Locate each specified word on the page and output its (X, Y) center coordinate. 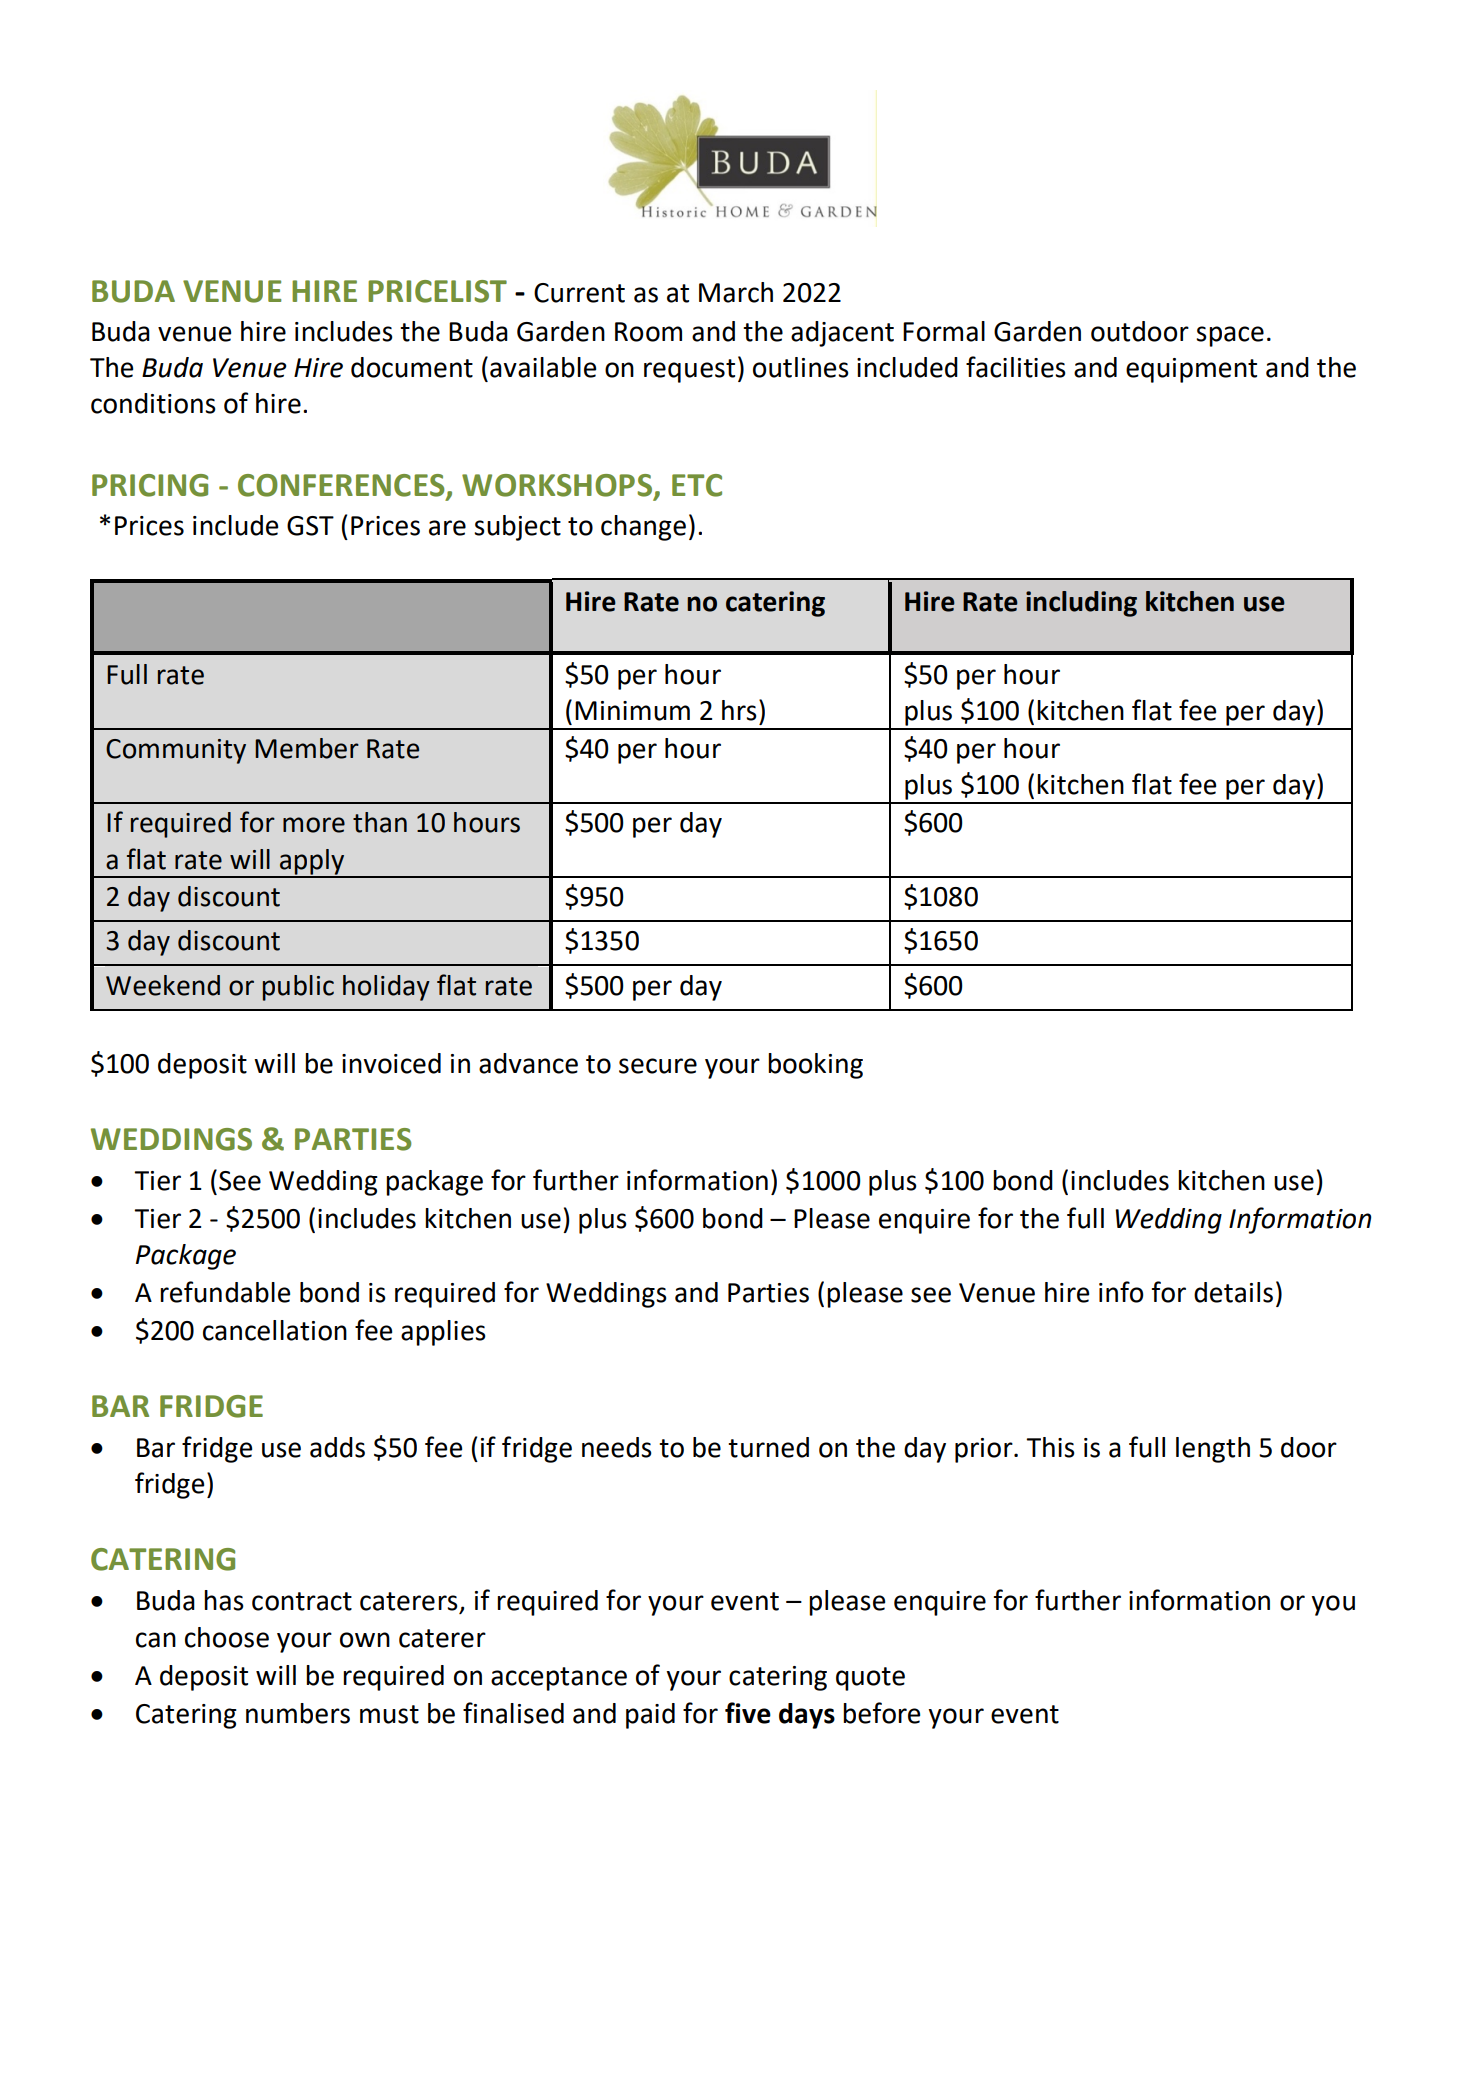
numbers (298, 1713)
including (1081, 604)
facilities (1016, 367)
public (298, 988)
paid (650, 1716)
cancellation (275, 1330)
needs (617, 1447)
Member (307, 748)
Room (648, 332)
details (1233, 1292)
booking (815, 1066)
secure (658, 1066)
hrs (739, 710)
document (412, 367)
